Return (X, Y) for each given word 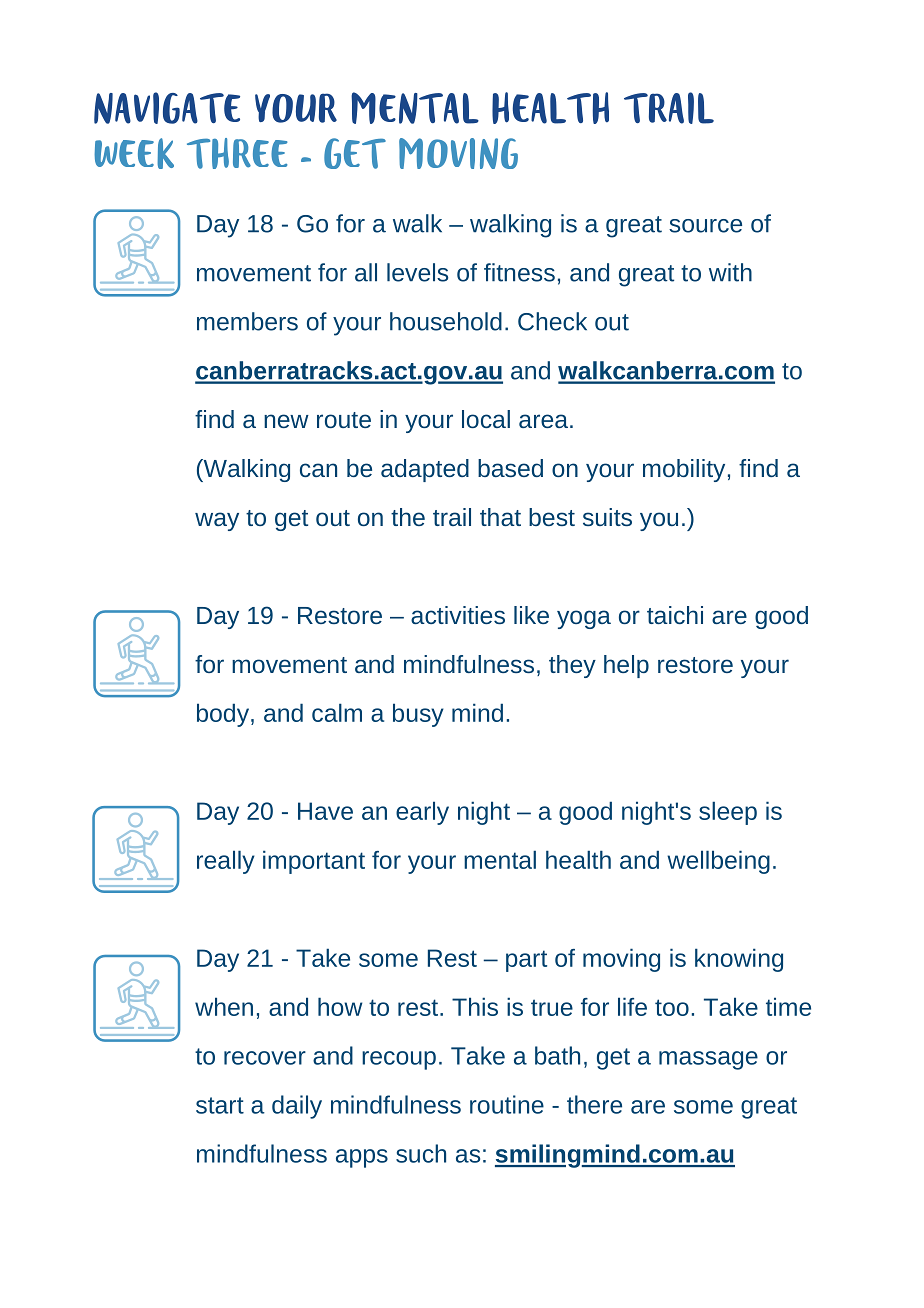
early (422, 813)
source (705, 226)
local (486, 419)
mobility (684, 470)
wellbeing (718, 862)
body (224, 715)
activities (458, 615)
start (220, 1105)
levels (417, 272)
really (226, 862)
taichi (675, 615)
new (286, 421)
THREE (237, 153)
